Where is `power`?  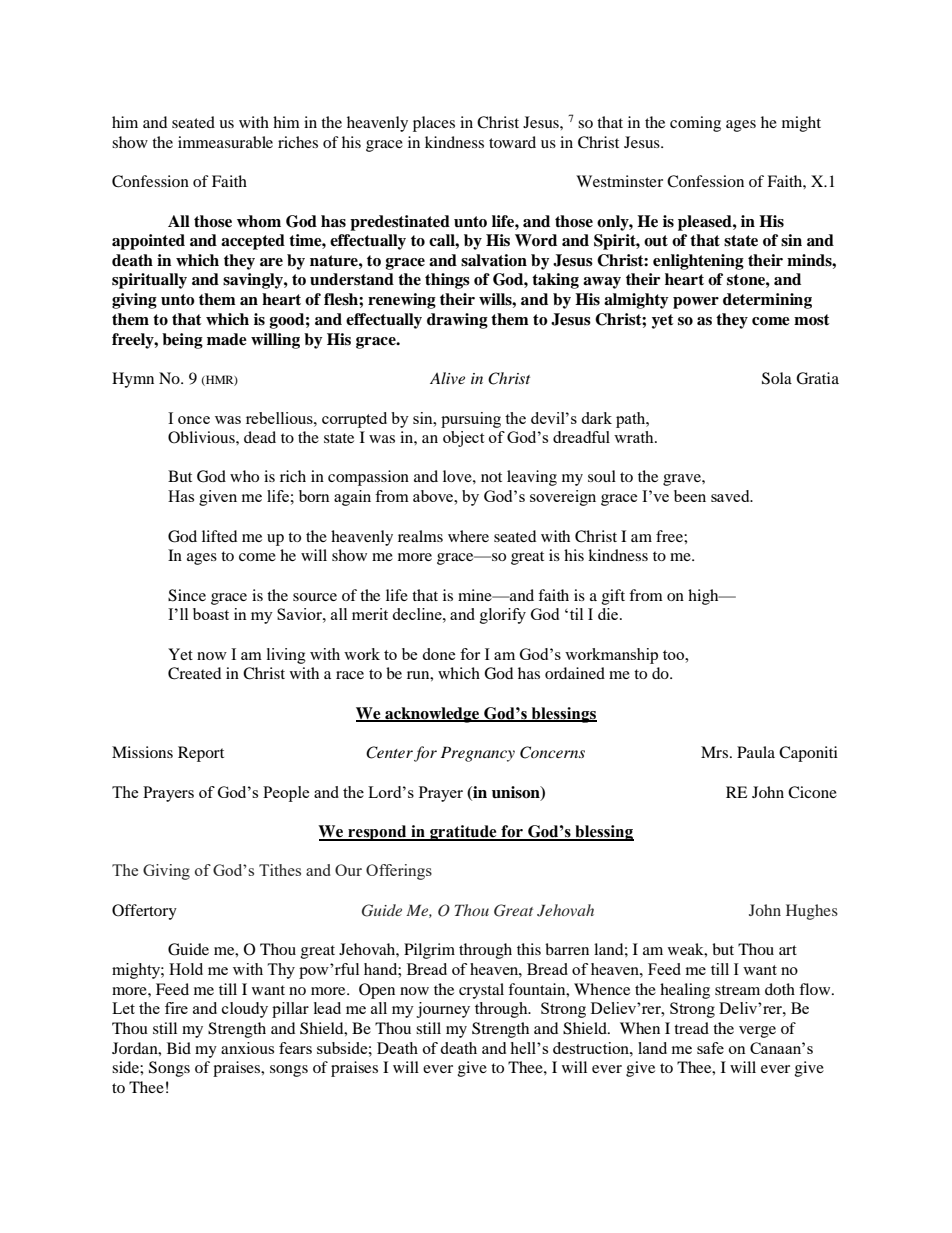 power is located at coordinates (696, 303).
